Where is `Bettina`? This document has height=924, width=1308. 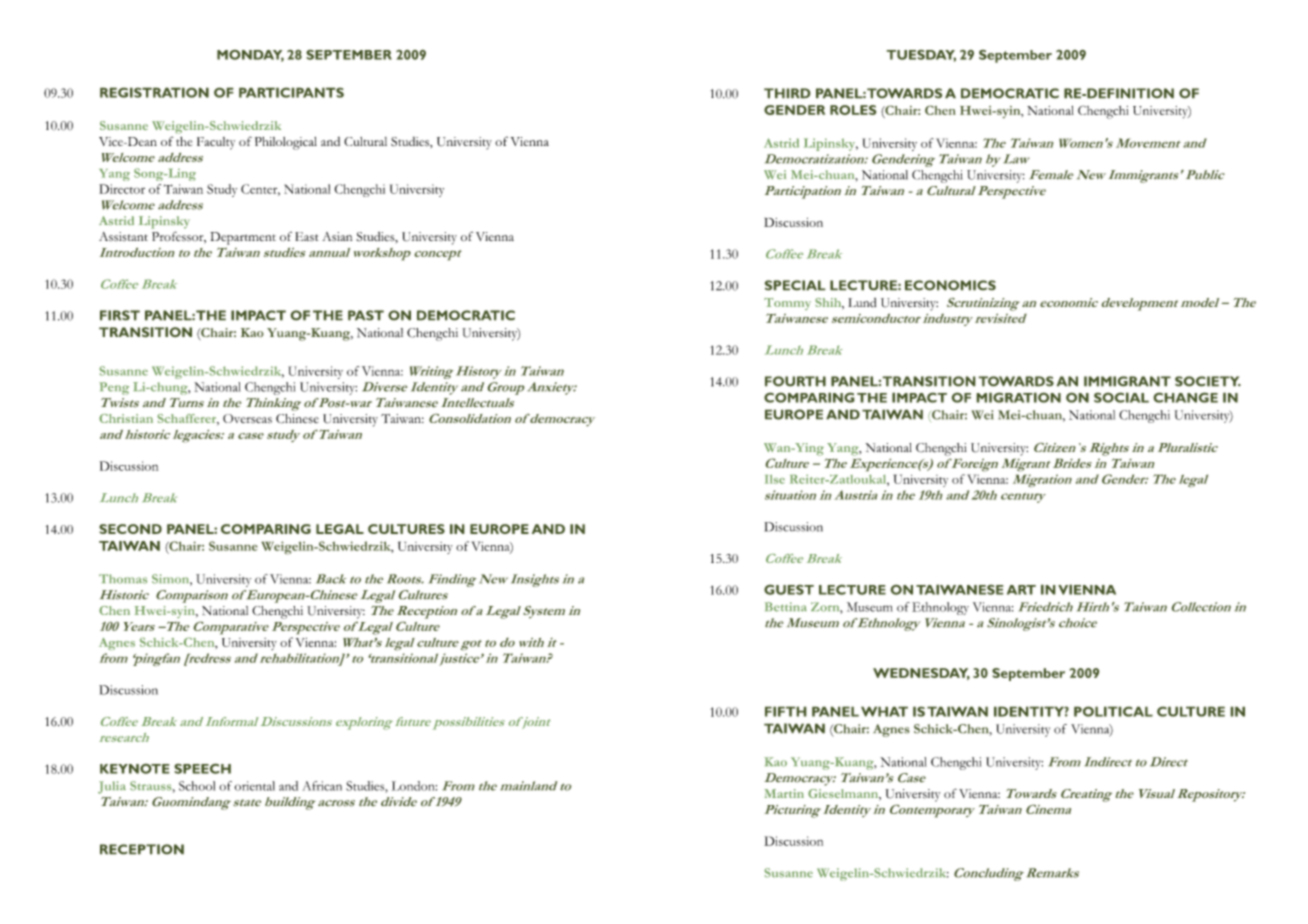 Bettina is located at coordinates (786, 607).
